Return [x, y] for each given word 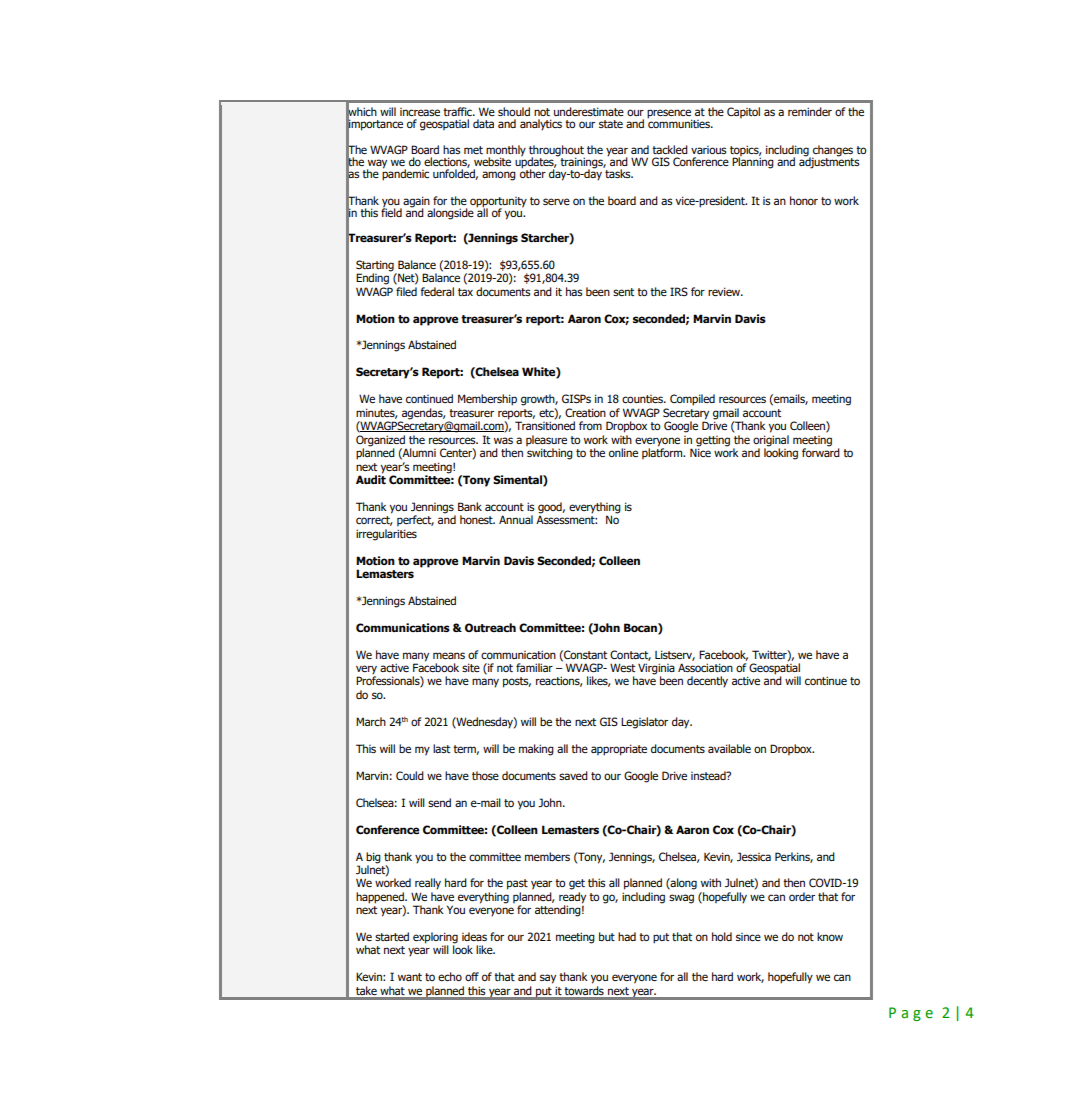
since [748, 937]
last [441, 748]
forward [821, 451]
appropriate [619, 750]
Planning [753, 162]
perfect [415, 520]
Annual [516, 519]
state [611, 124]
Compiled [692, 400]
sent [623, 292]
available [729, 748]
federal [437, 291]
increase [420, 112]
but [607, 936]
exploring [435, 939]
